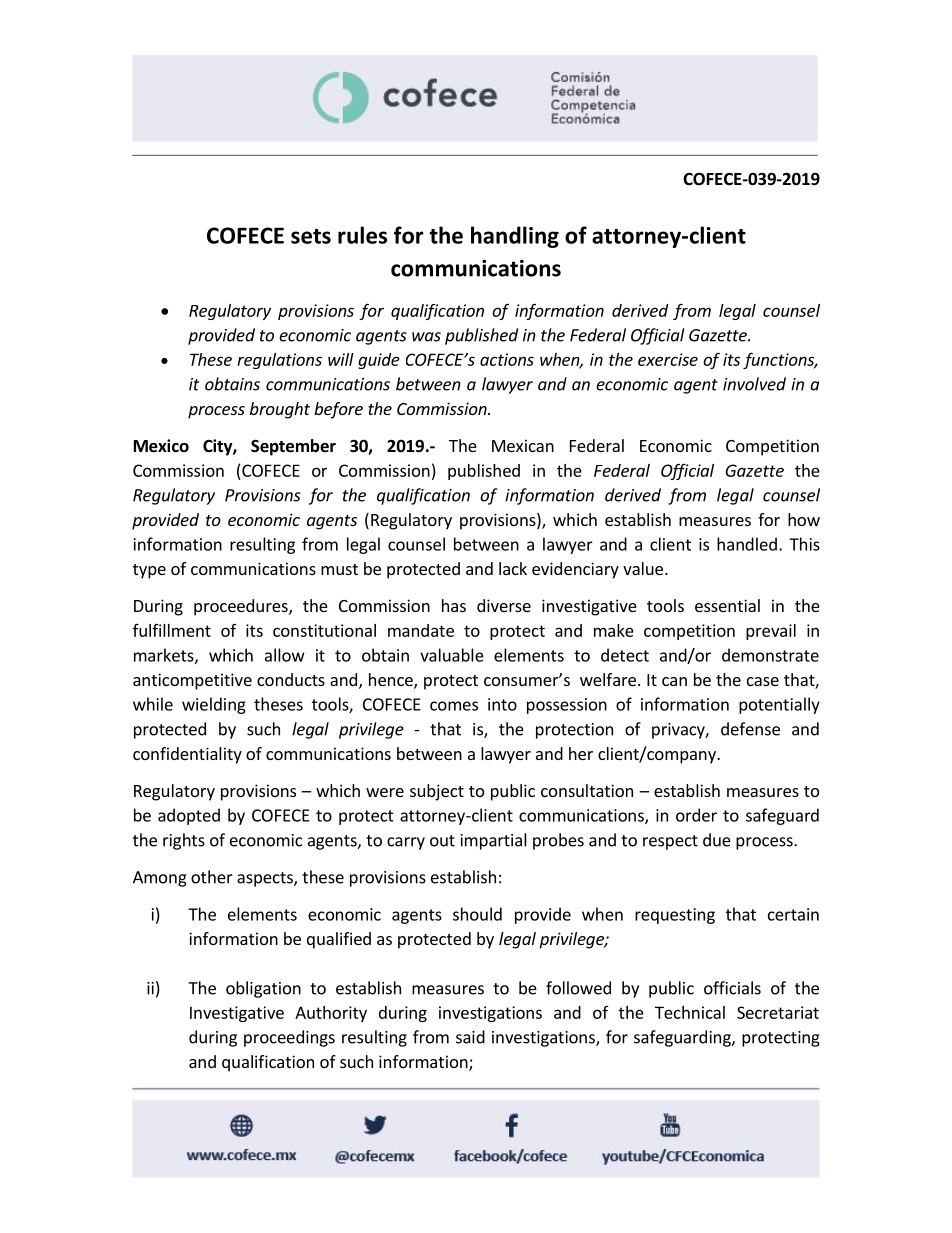 The image size is (952, 1233). I want to click on due, so click(717, 840).
